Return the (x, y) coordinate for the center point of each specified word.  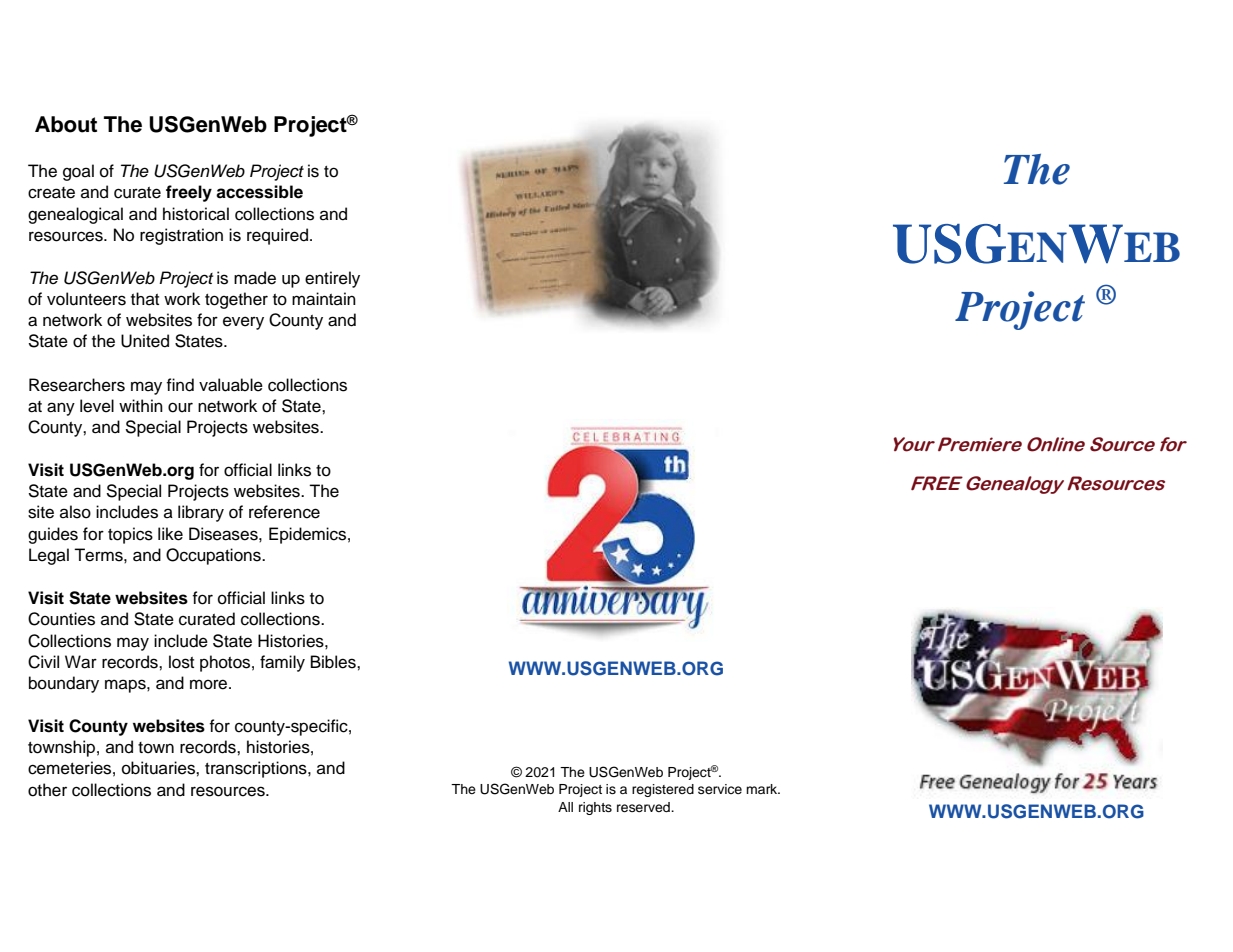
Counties (61, 619)
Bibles (334, 662)
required (277, 236)
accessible (259, 192)
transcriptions (257, 769)
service (720, 789)
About (66, 124)
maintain (324, 299)
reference (284, 512)
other (47, 790)
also (75, 512)
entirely (332, 279)
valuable (231, 385)
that (145, 298)
